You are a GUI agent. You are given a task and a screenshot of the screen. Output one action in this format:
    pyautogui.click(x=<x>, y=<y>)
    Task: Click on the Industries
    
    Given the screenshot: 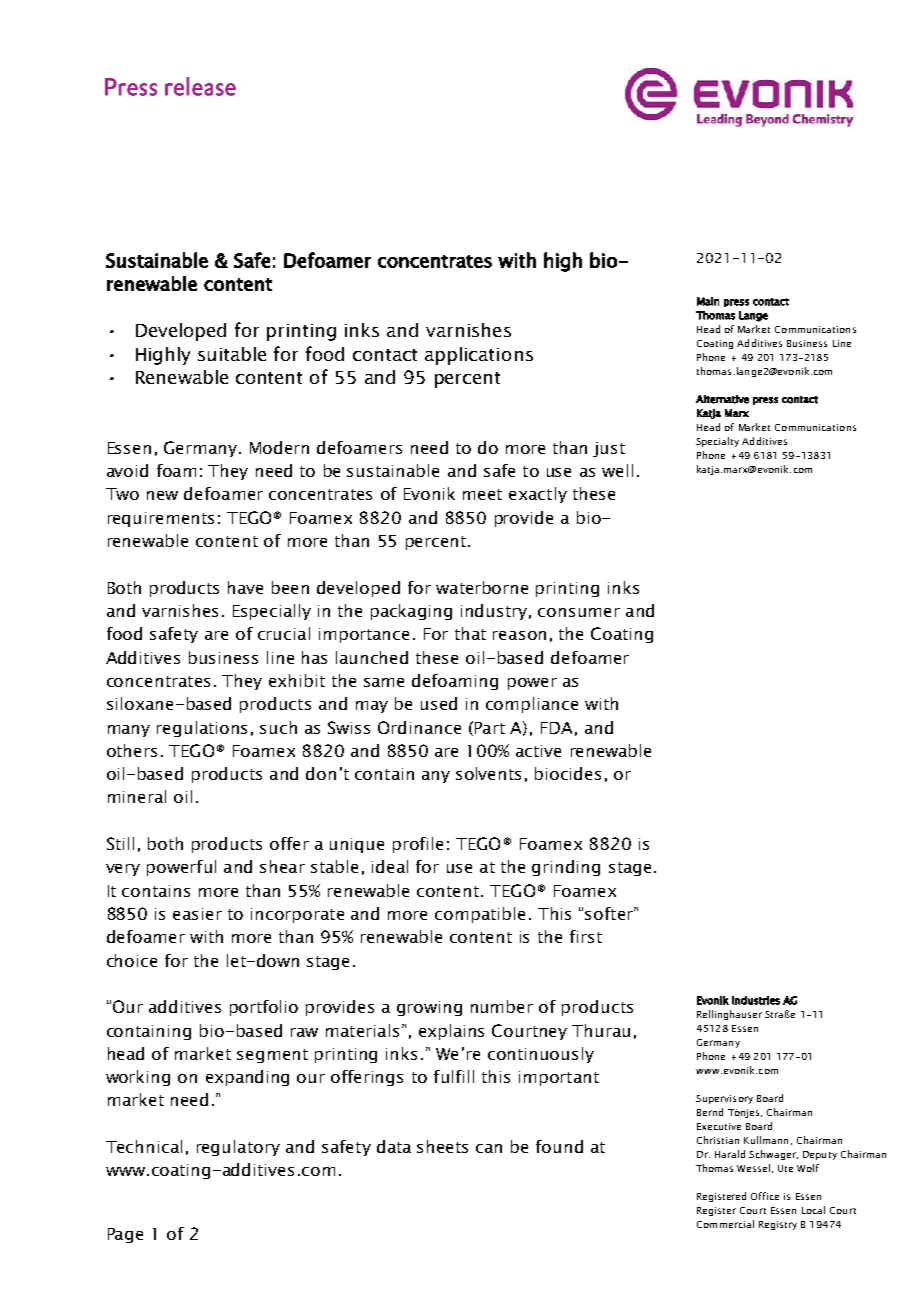 What is the action you would take?
    pyautogui.click(x=756, y=1000)
